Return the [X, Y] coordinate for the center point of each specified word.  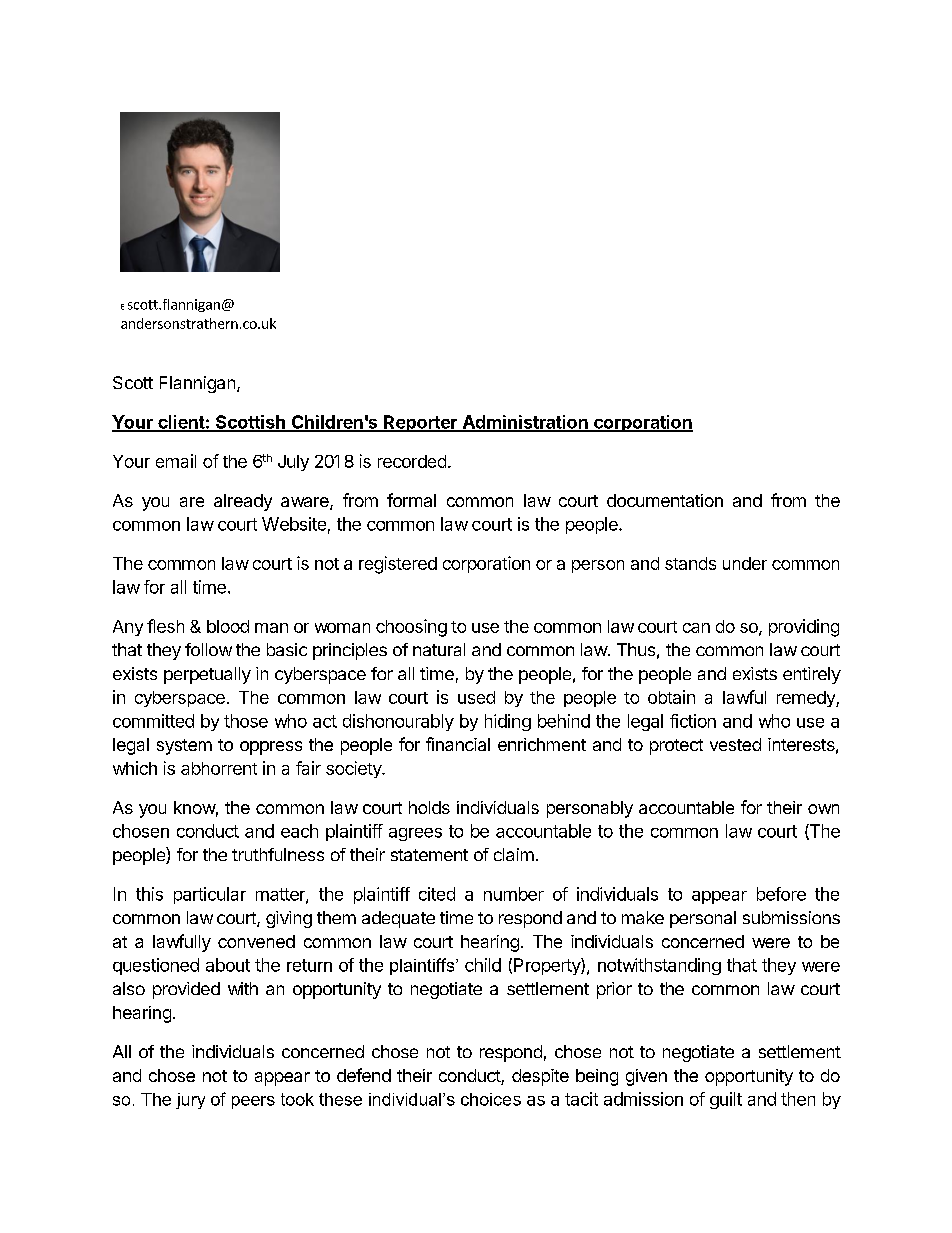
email [176, 461]
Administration [525, 423]
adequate [398, 919]
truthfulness [278, 854]
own [823, 809]
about [228, 965]
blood [228, 626]
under [745, 563]
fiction [693, 721]
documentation [665, 500]
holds [429, 807]
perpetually [207, 675]
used [476, 697]
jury [190, 1101]
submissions [791, 917]
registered [398, 565]
